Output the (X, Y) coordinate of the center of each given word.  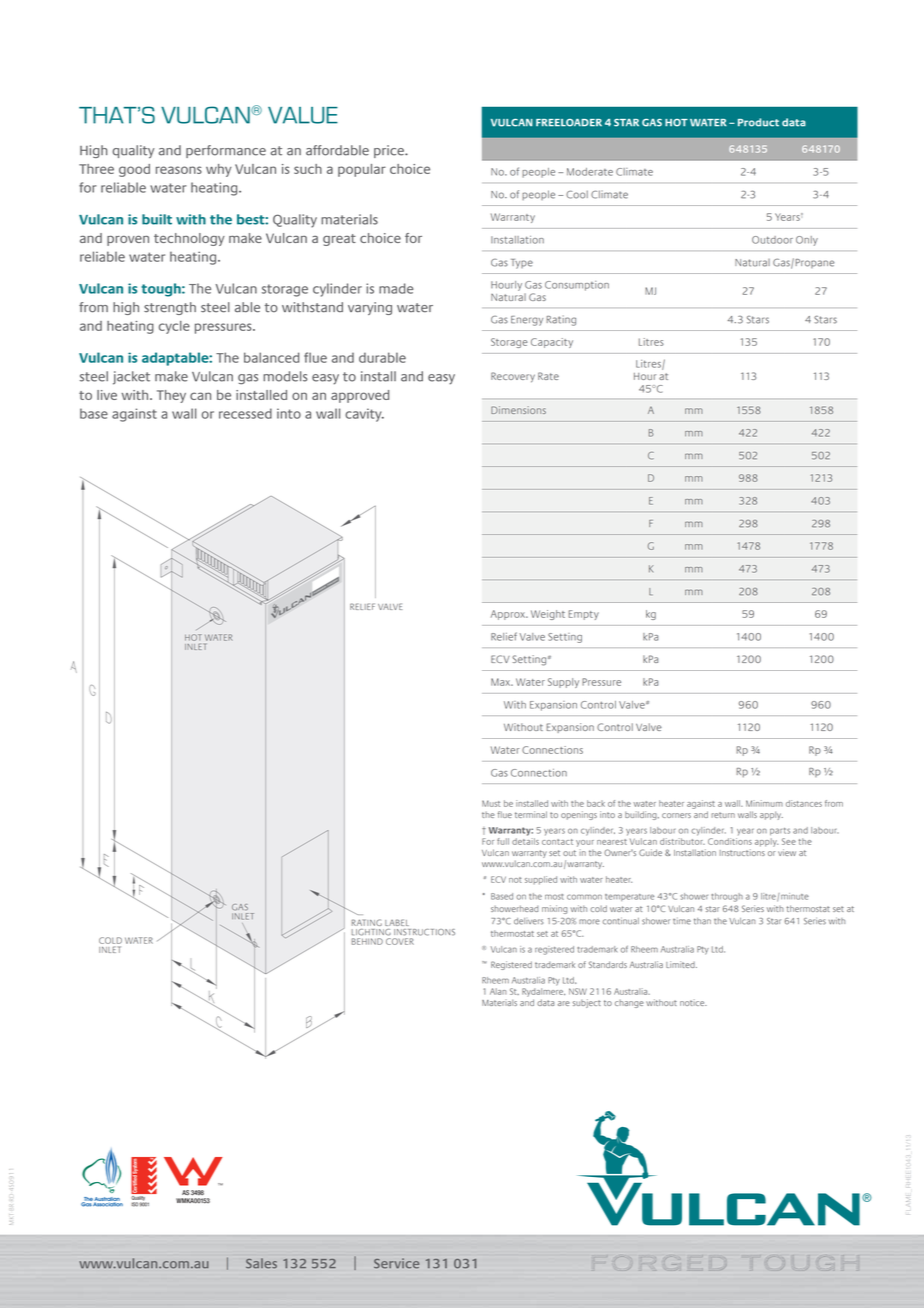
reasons (179, 170)
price (390, 151)
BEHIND (367, 941)
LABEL (397, 922)
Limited (681, 964)
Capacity (552, 343)
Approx (509, 615)
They (171, 396)
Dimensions (518, 410)
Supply (563, 683)
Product (758, 122)
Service (396, 1263)
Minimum (764, 803)
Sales (261, 1263)
